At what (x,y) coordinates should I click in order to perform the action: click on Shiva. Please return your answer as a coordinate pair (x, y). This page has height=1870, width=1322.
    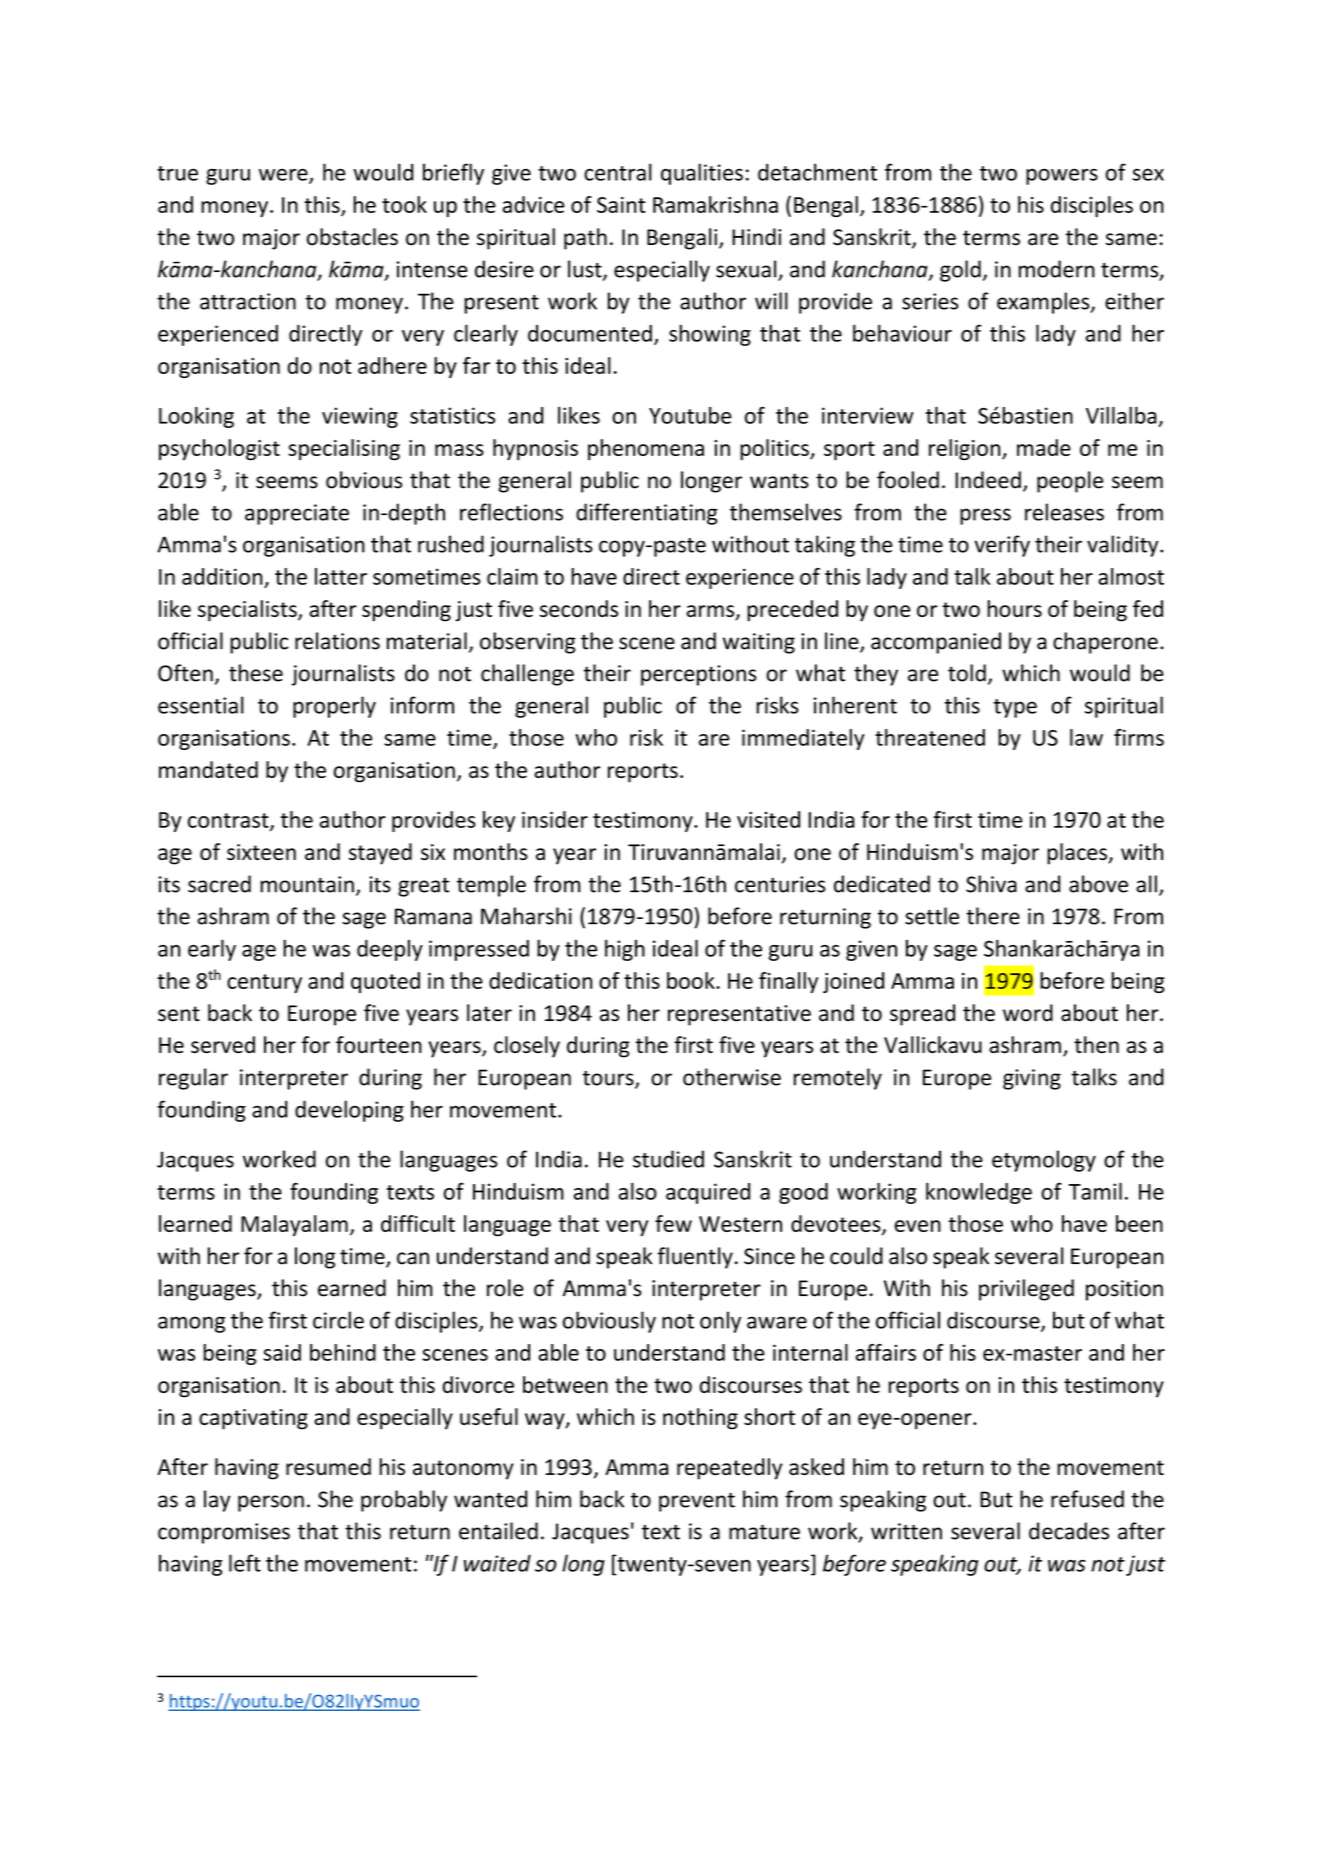
    Looking at the image, I should click on (991, 884).
